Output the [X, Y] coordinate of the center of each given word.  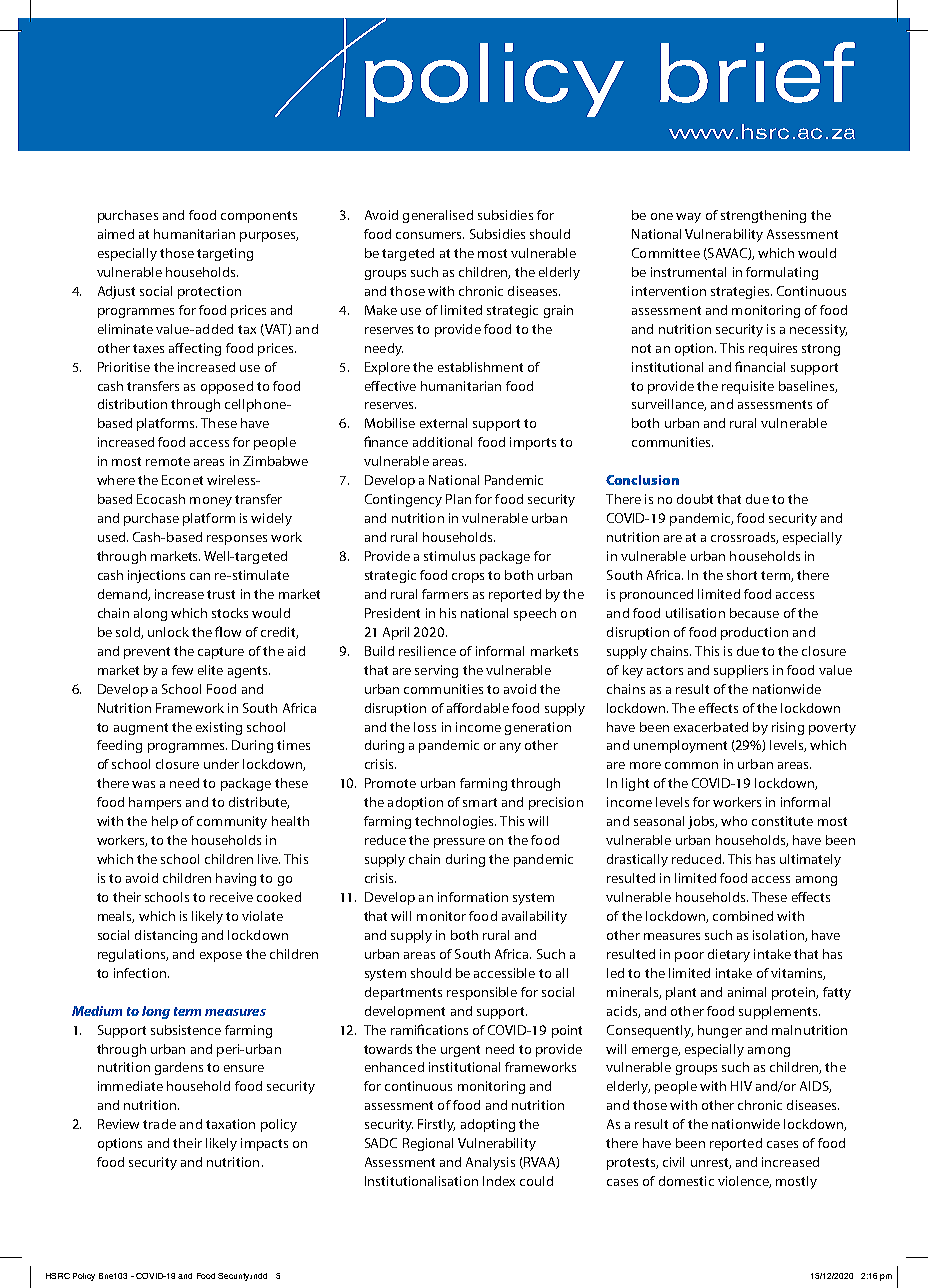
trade [159, 1124]
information [473, 897]
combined [743, 916]
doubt [695, 499]
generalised [438, 216]
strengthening [763, 216]
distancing [166, 936]
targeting [225, 254]
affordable [478, 708]
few [182, 670]
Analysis [490, 1163]
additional [442, 442]
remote [168, 461]
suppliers [741, 671]
